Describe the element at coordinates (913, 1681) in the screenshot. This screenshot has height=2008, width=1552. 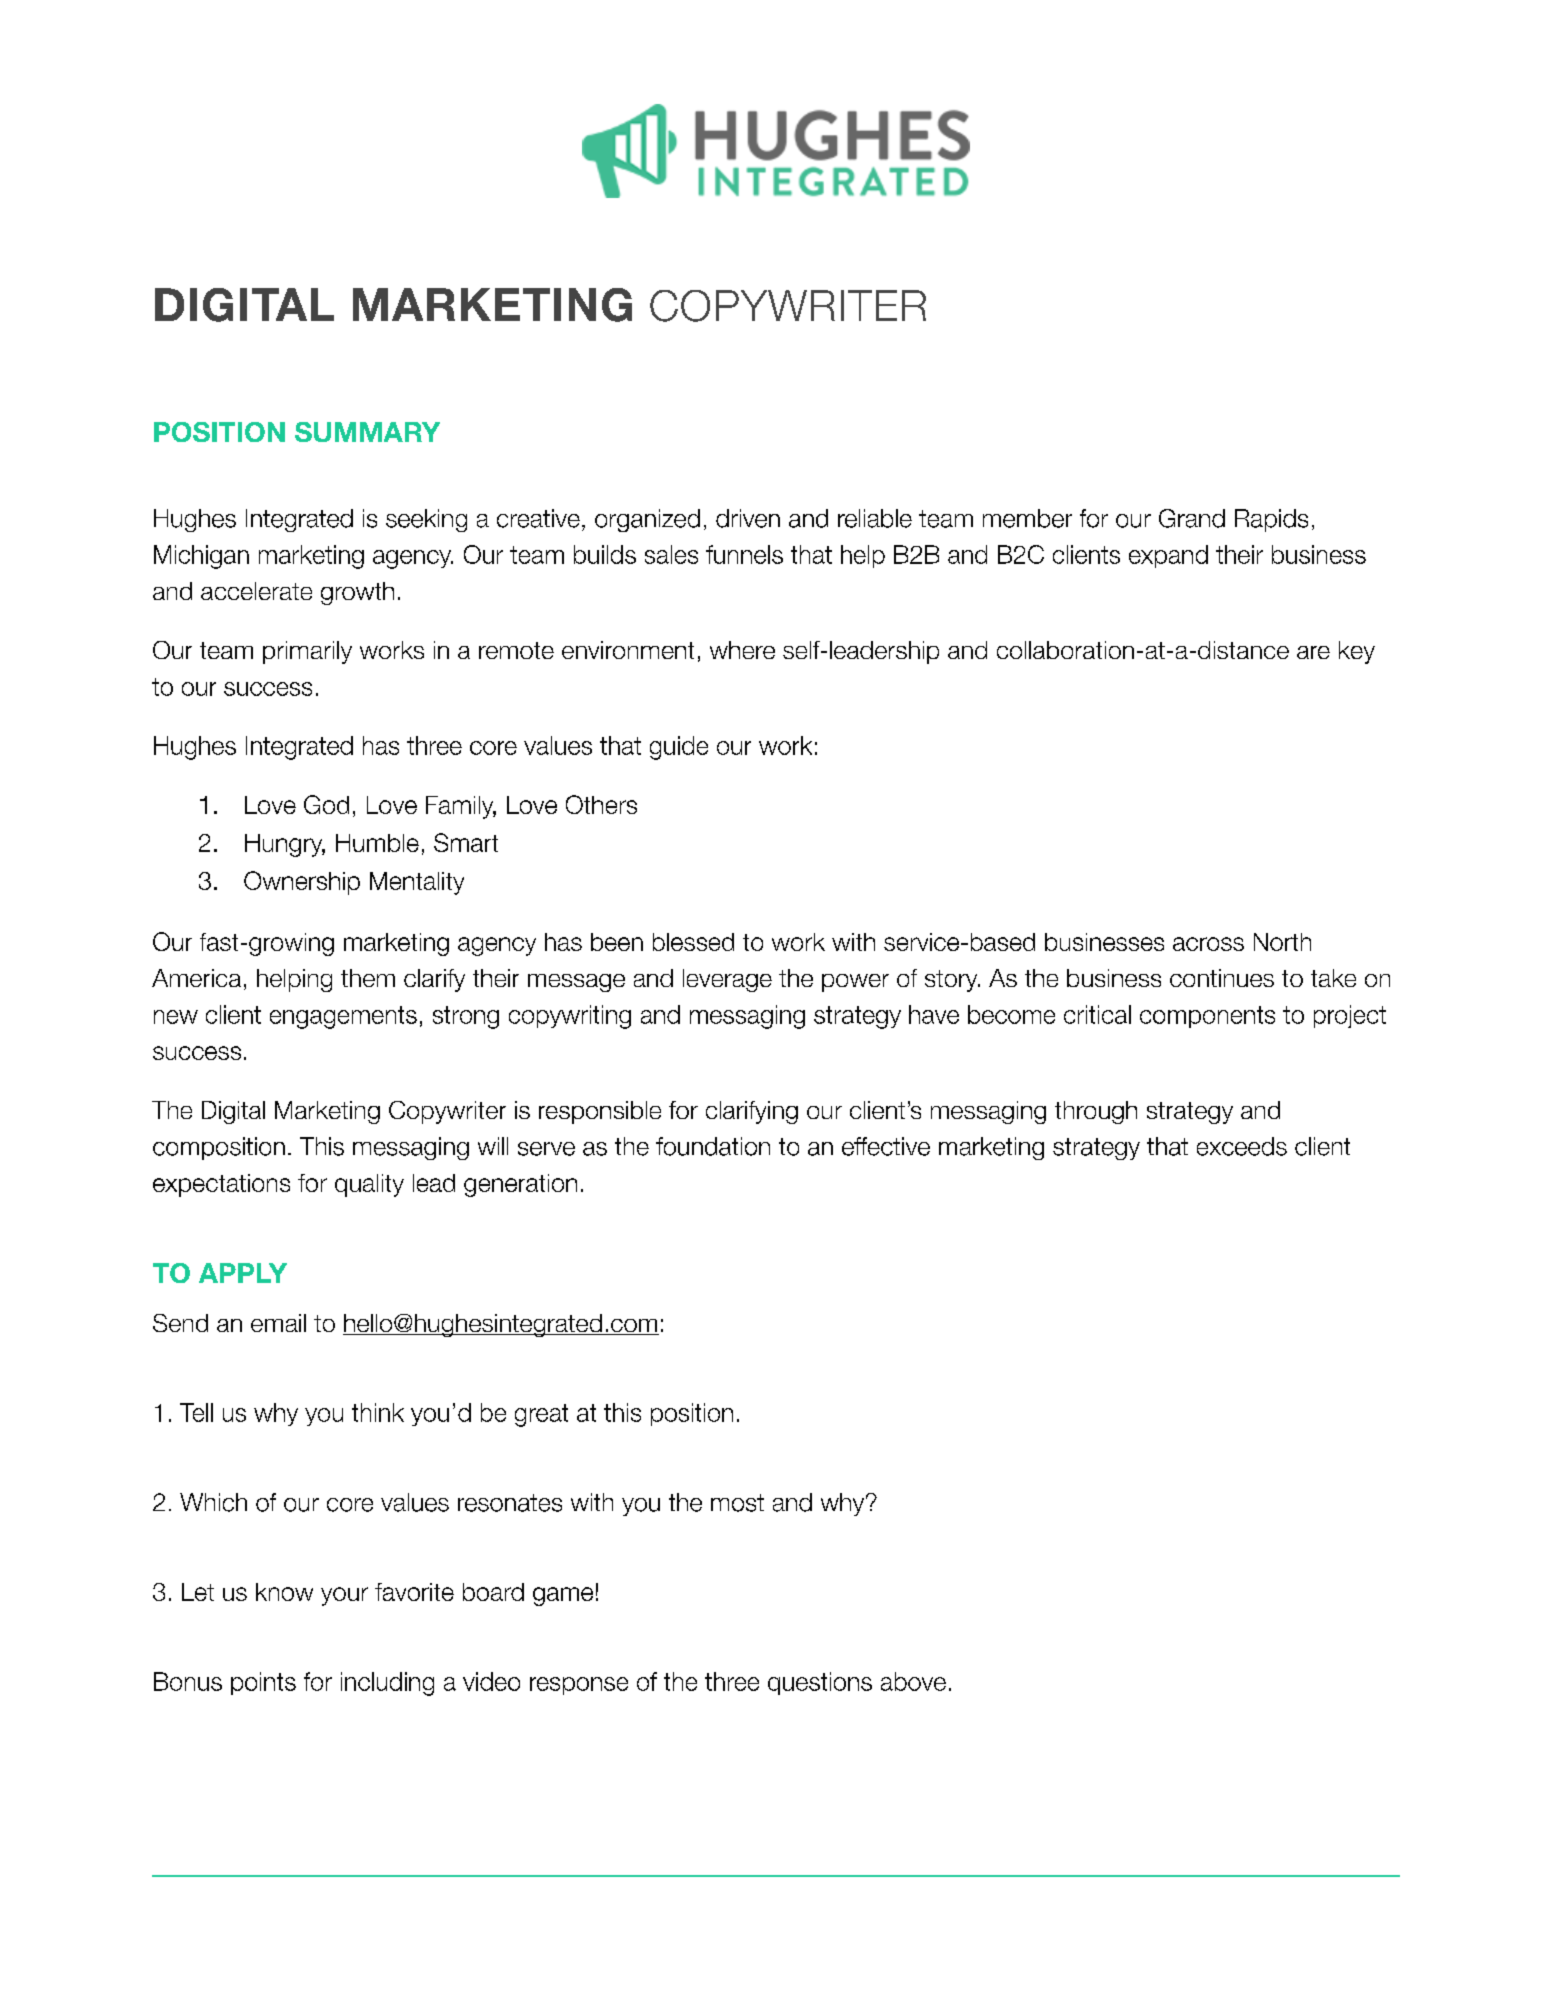
I see `above` at that location.
